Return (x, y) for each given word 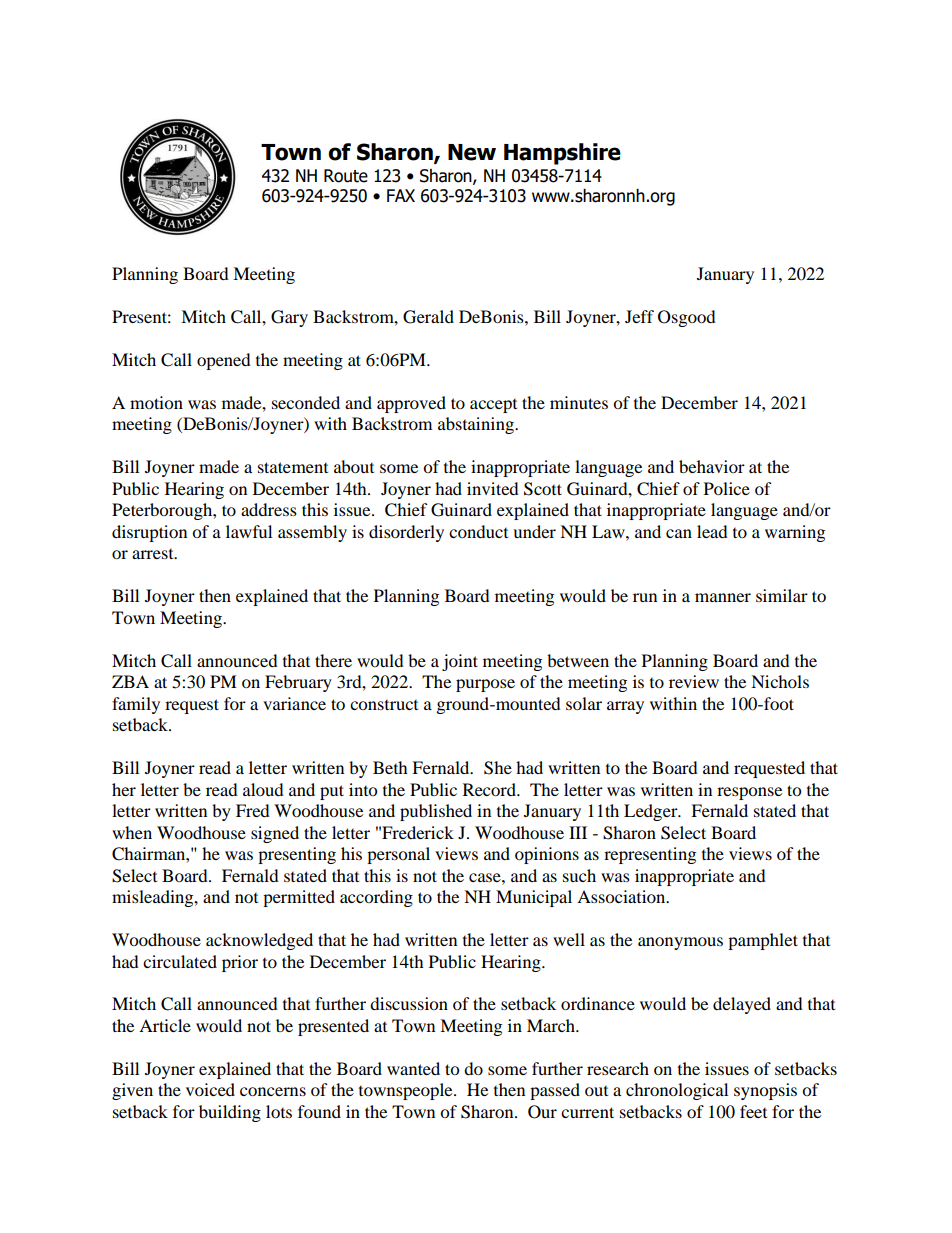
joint (460, 662)
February (298, 683)
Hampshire (562, 154)
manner (723, 597)
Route (346, 176)
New (472, 152)
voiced (210, 1089)
